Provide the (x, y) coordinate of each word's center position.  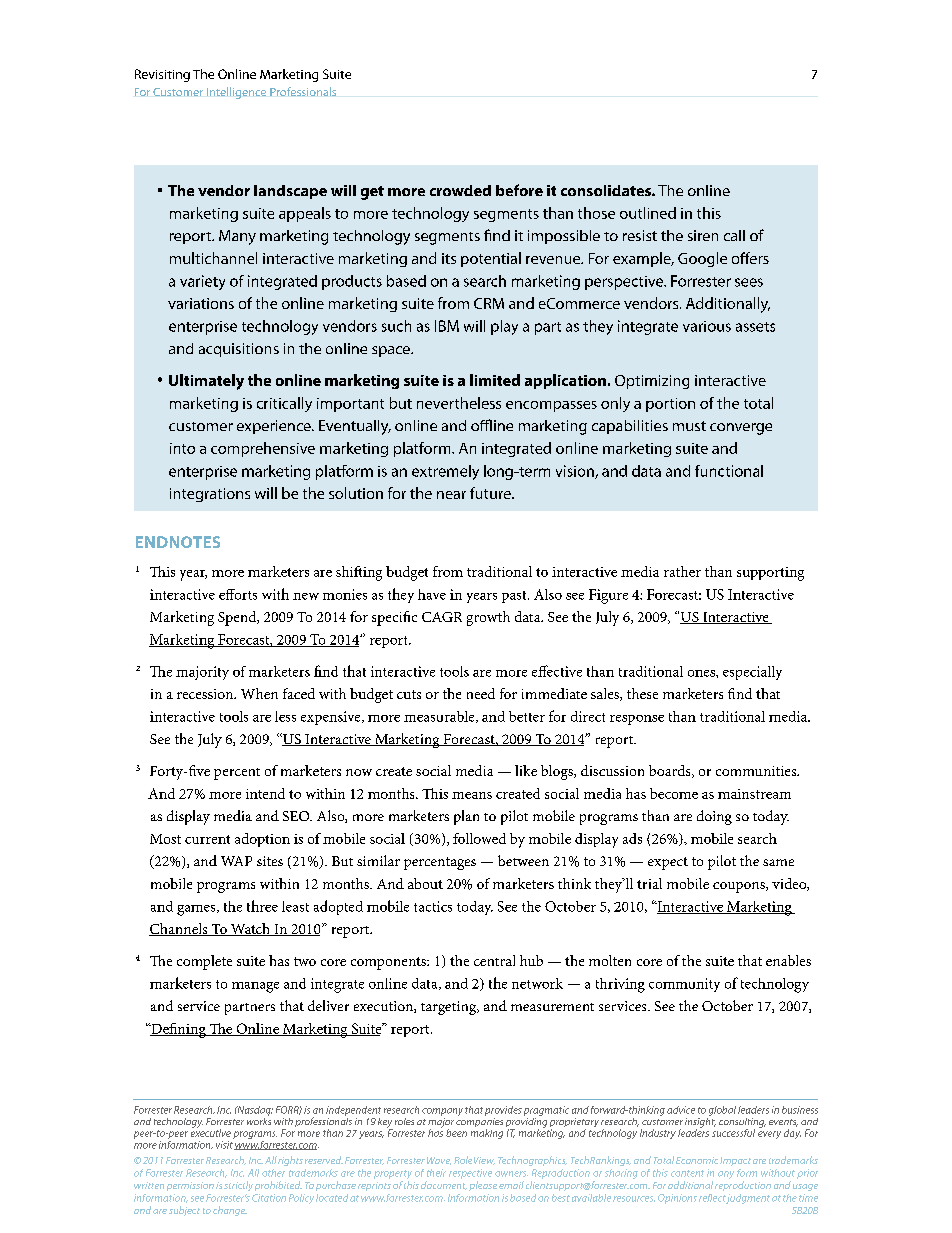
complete (204, 962)
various (707, 326)
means (472, 795)
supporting (770, 574)
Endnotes (178, 542)
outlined (648, 213)
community (684, 985)
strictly (238, 1186)
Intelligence (236, 93)
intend (265, 793)
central (494, 960)
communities (757, 771)
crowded (460, 190)
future (491, 493)
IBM (447, 326)
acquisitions (239, 350)
